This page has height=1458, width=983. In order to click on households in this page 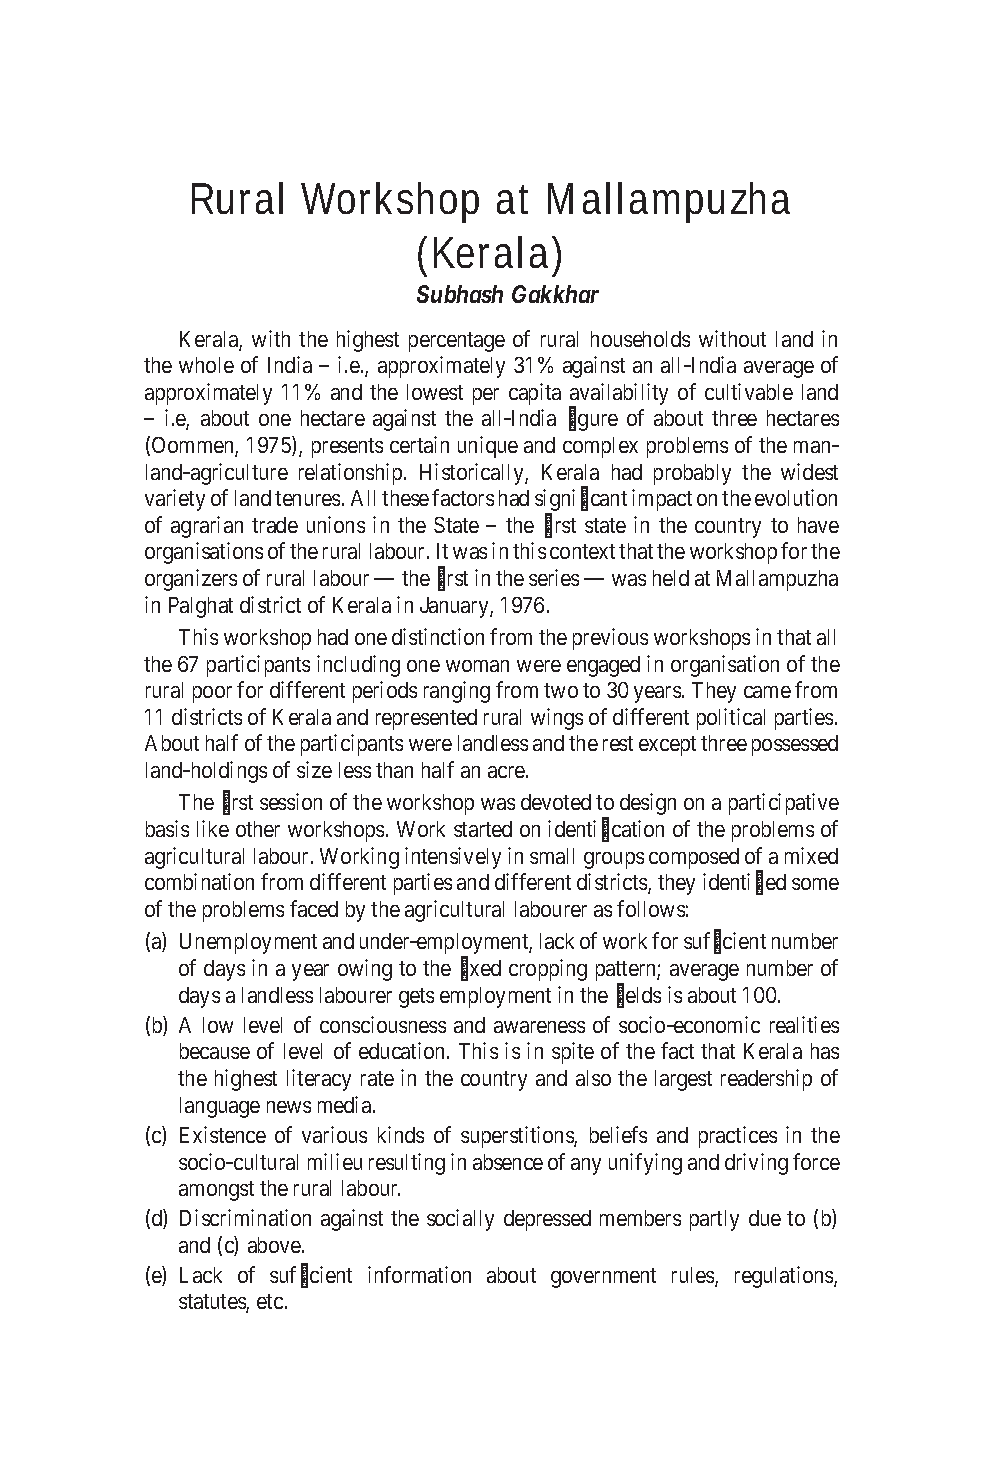, I will do `click(640, 339)`.
